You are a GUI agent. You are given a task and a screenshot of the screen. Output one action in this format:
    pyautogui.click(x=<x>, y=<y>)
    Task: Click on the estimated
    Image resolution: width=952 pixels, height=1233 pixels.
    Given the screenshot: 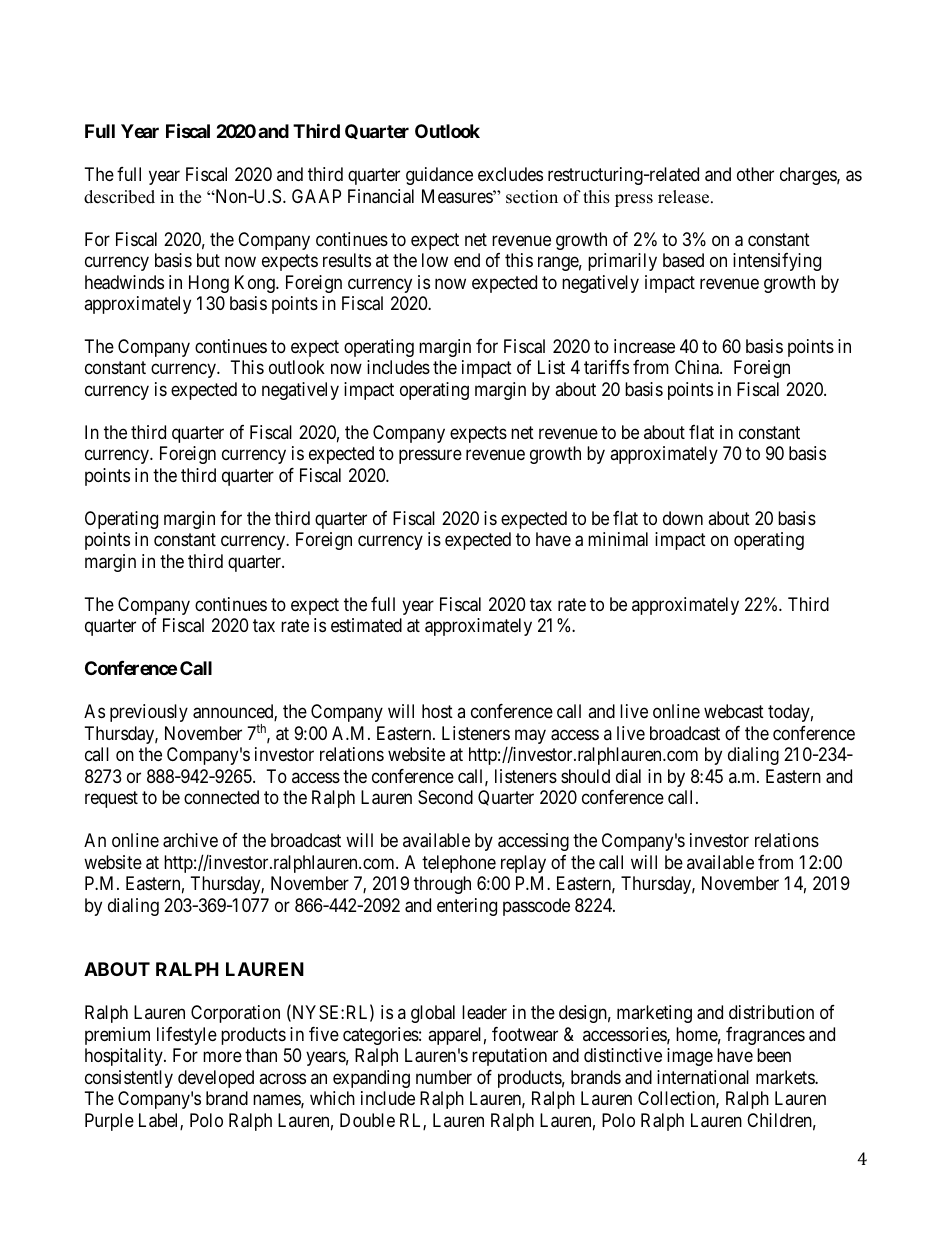 What is the action you would take?
    pyautogui.click(x=366, y=625)
